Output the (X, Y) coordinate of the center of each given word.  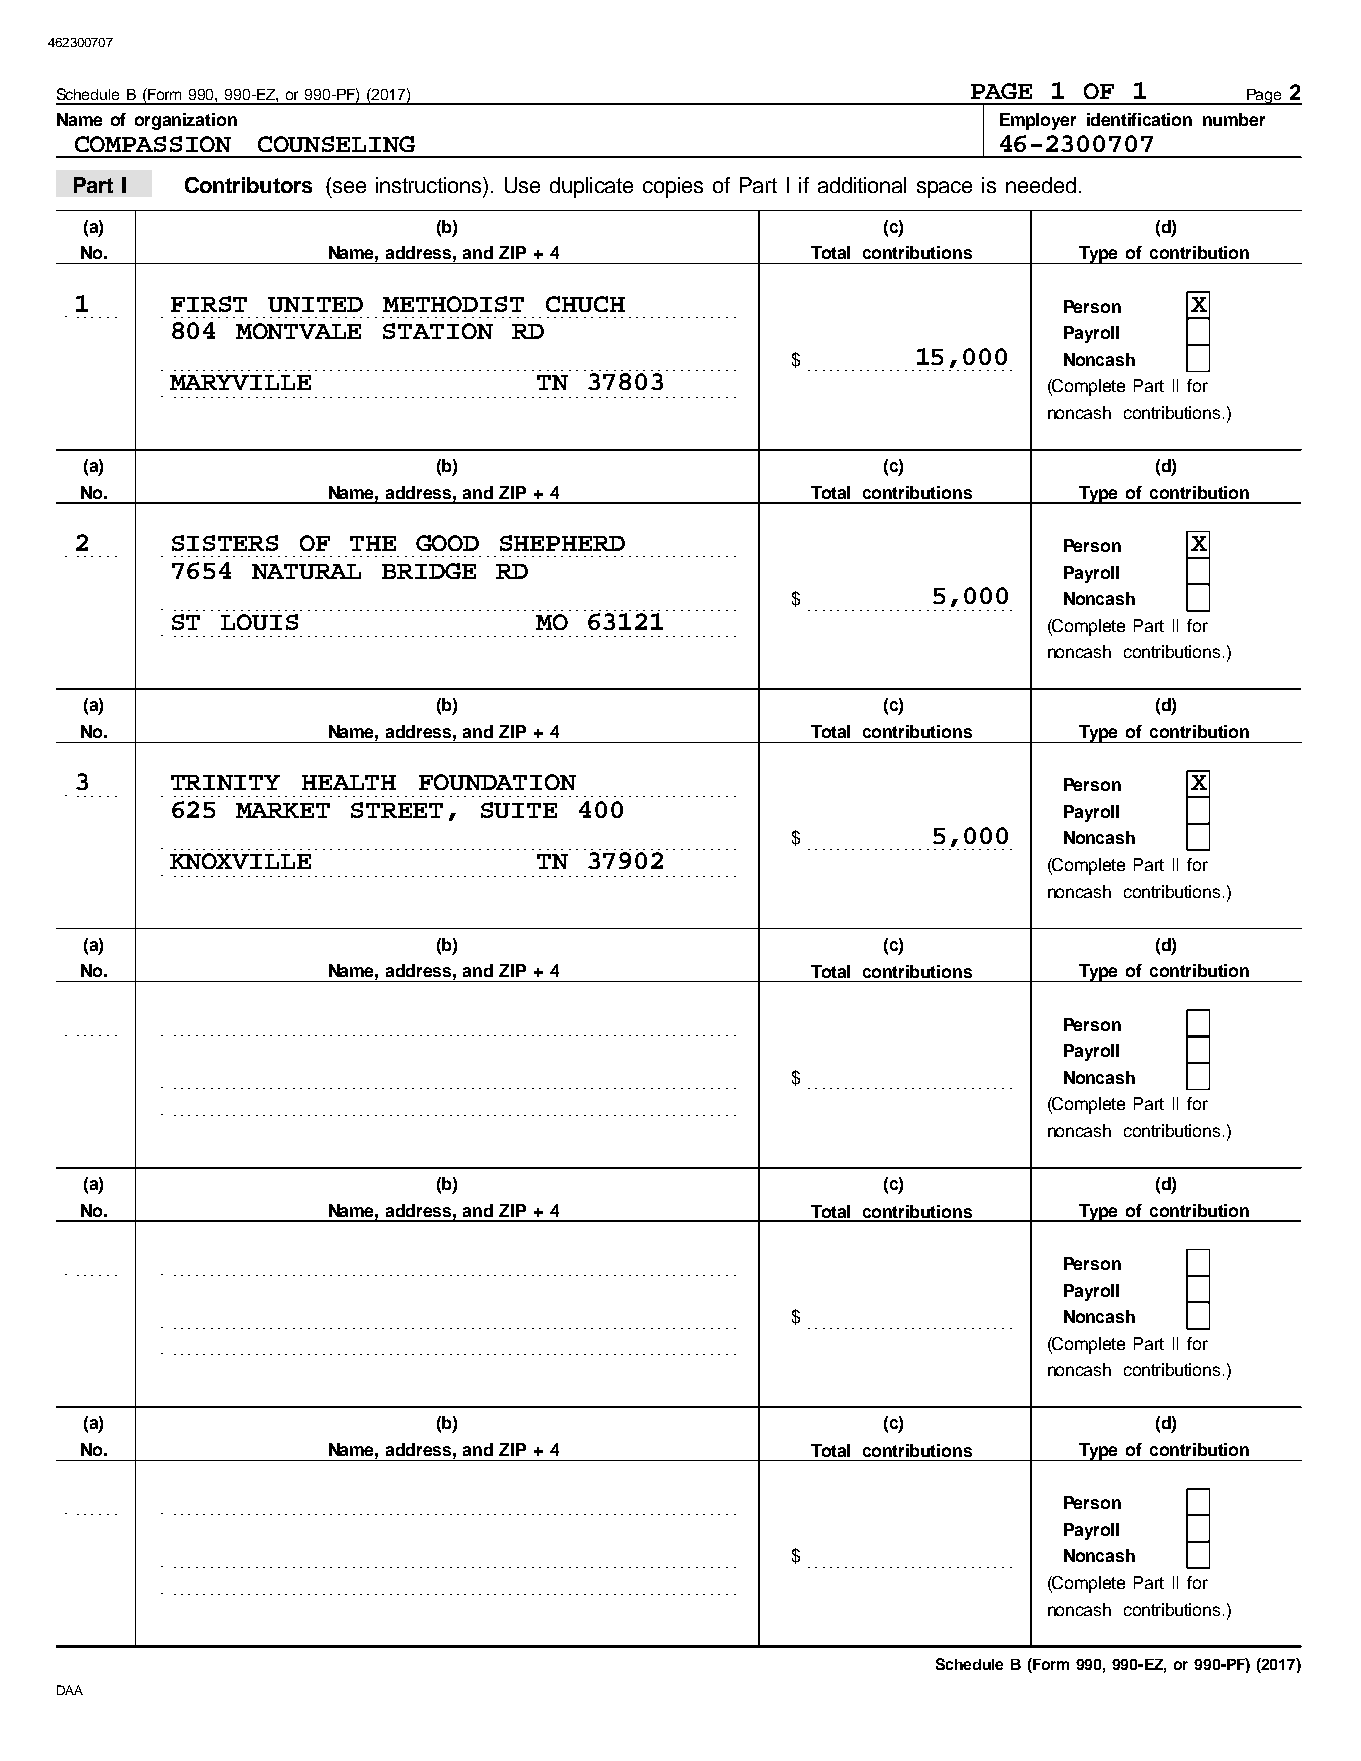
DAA (70, 1690)
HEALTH (349, 782)
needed (1041, 185)
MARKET (283, 810)
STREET (397, 810)
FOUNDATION (497, 782)
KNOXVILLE (240, 861)
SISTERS (225, 543)
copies (673, 187)
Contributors (248, 185)
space (944, 189)
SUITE (519, 810)
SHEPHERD (562, 543)
